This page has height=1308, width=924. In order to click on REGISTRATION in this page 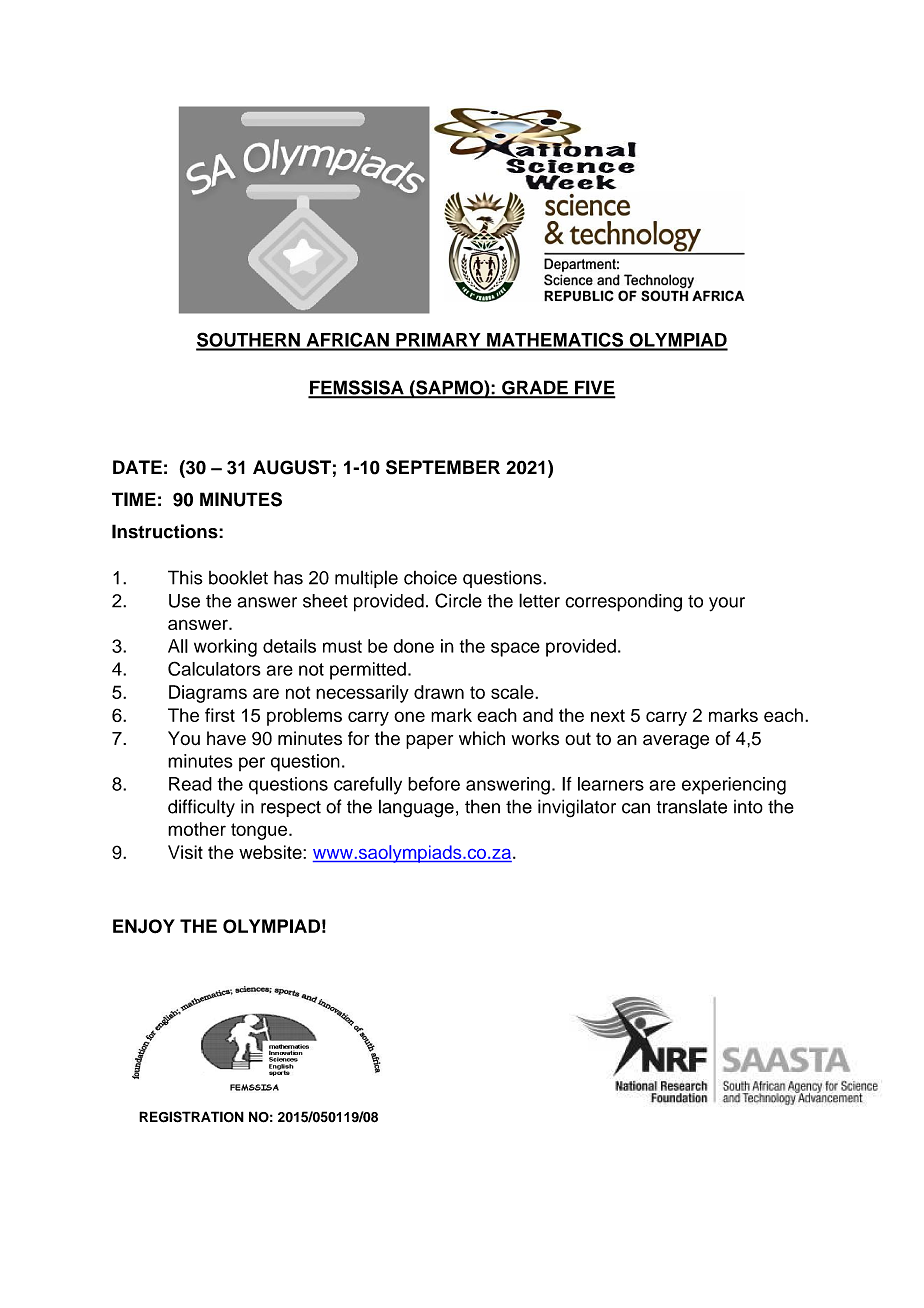, I will do `click(191, 1117)`.
